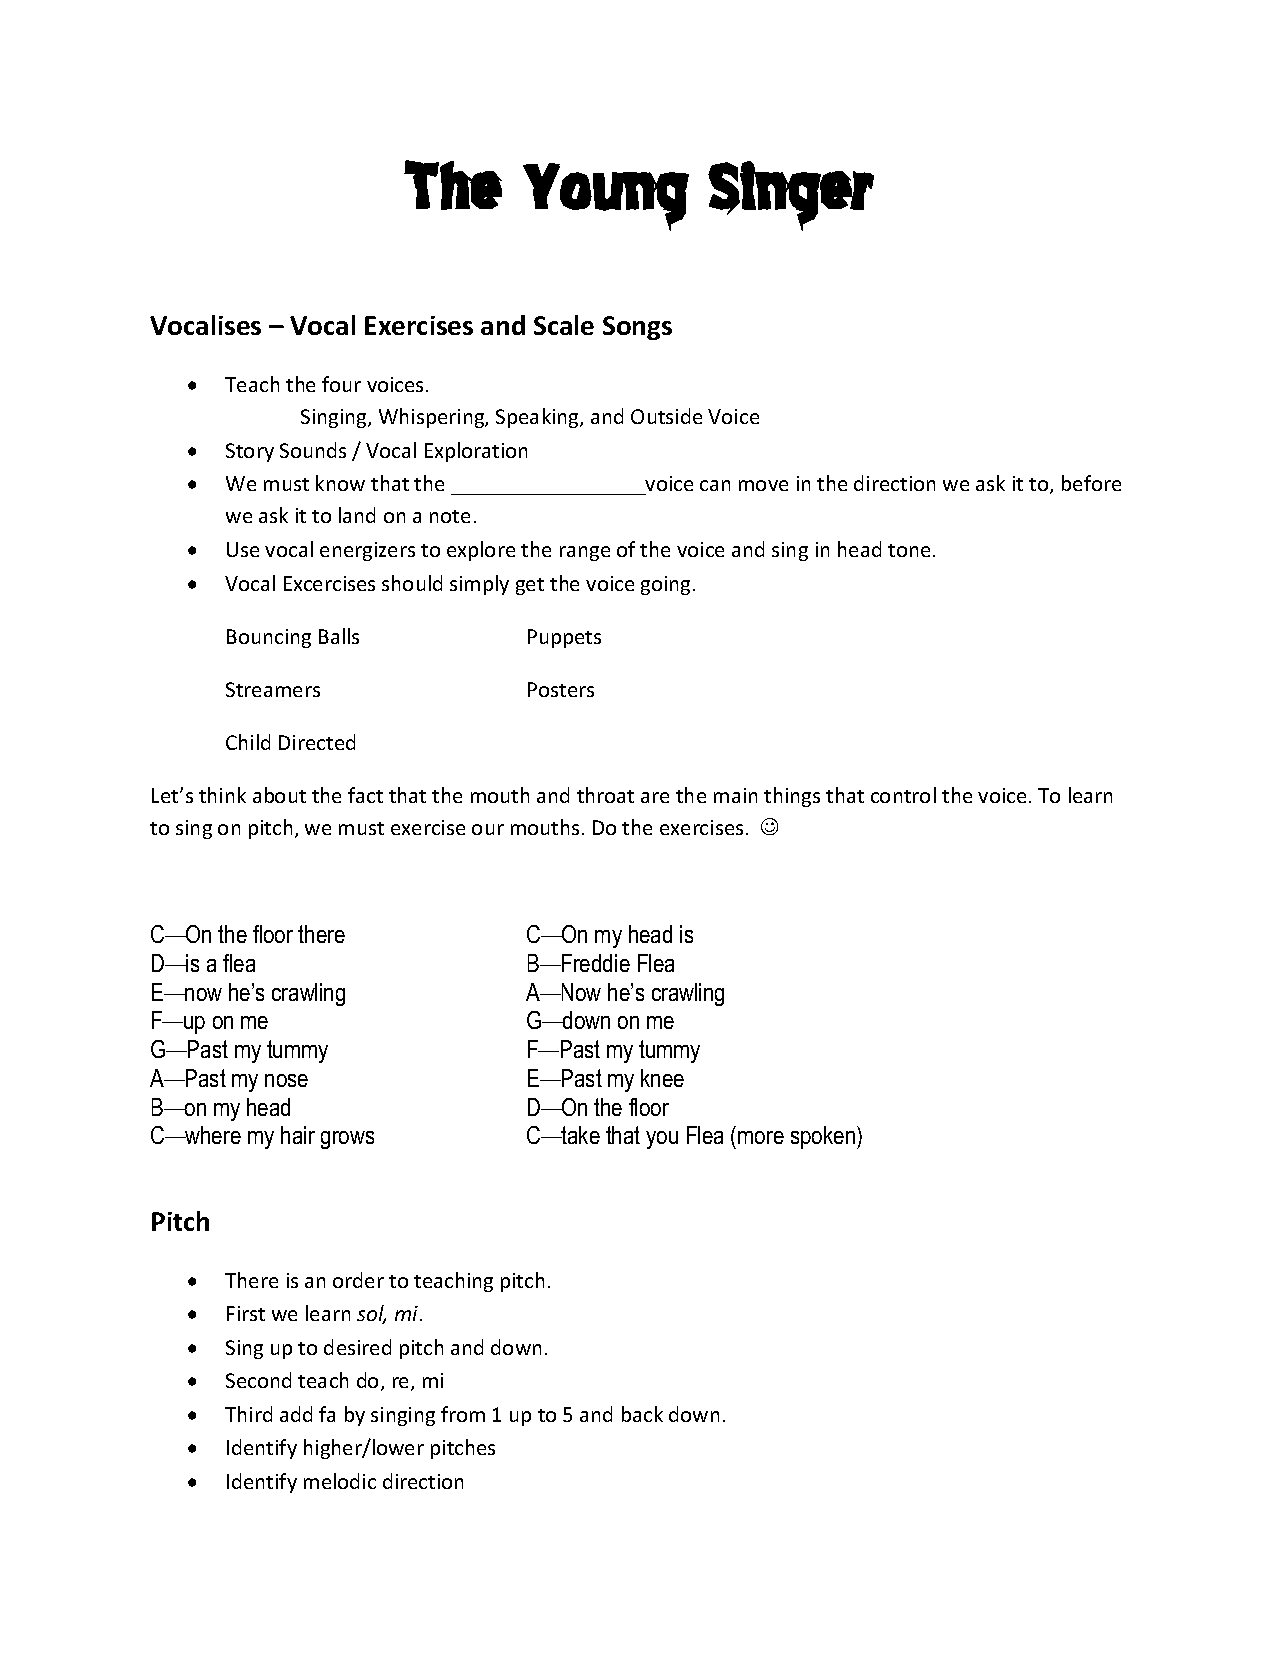 This screenshot has height=1654, width=1278. I want to click on tone, so click(909, 550).
